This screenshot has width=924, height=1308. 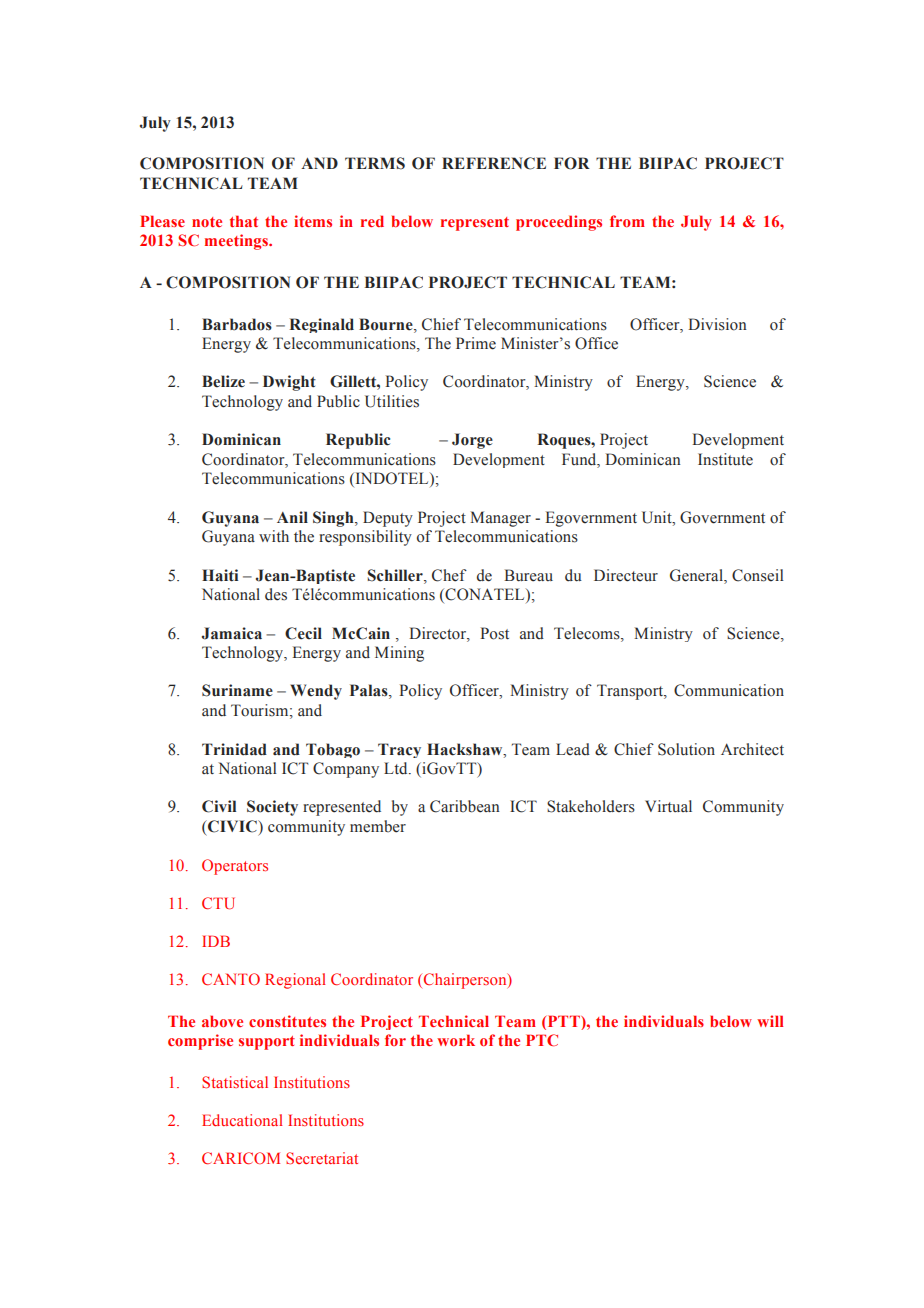 I want to click on work, so click(x=456, y=1040).
